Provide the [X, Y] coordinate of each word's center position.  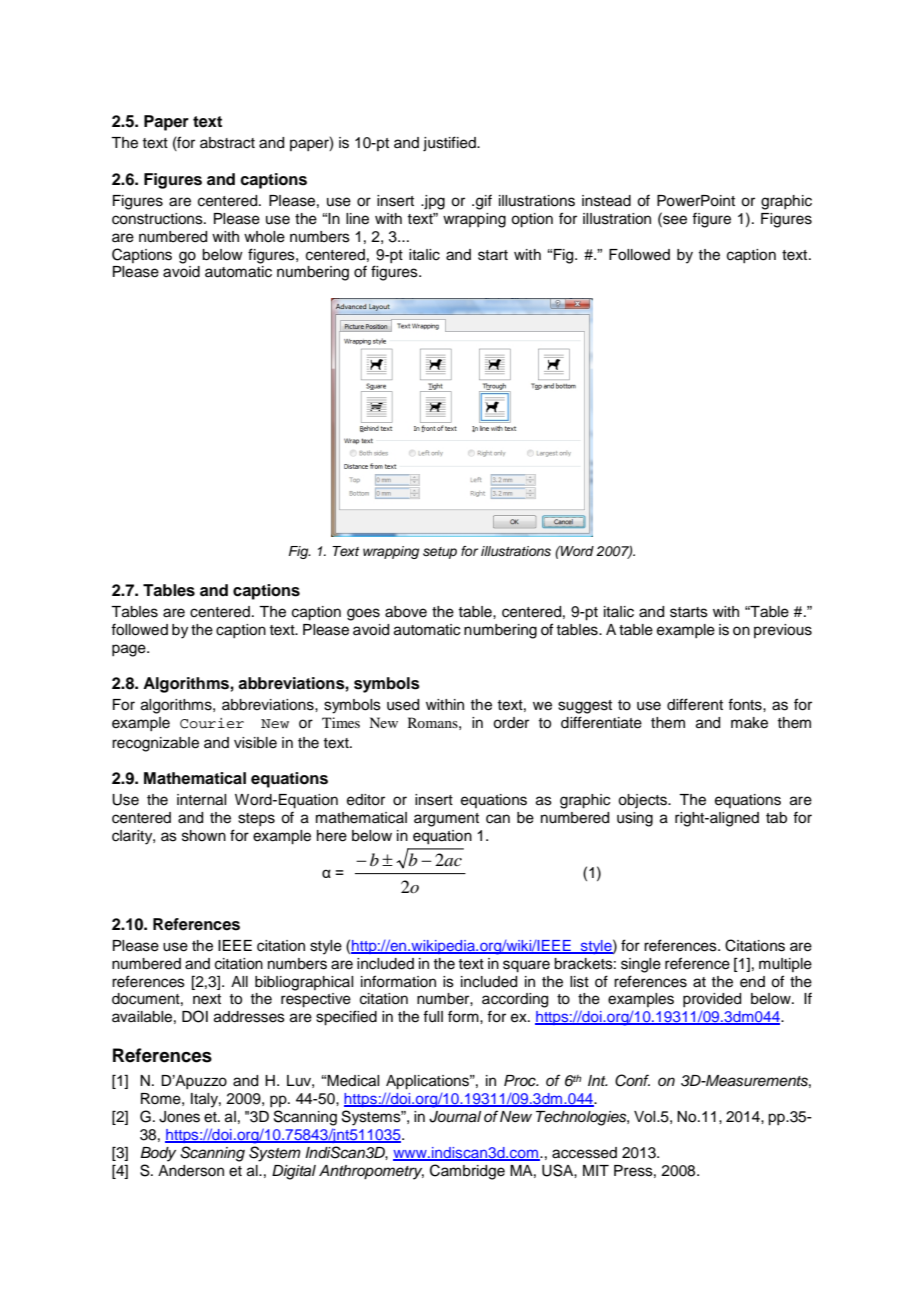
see [674, 219]
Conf [632, 1080]
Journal [455, 1117]
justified [450, 144]
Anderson [191, 1171]
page [130, 650]
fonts [746, 704]
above [406, 612]
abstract [227, 143]
